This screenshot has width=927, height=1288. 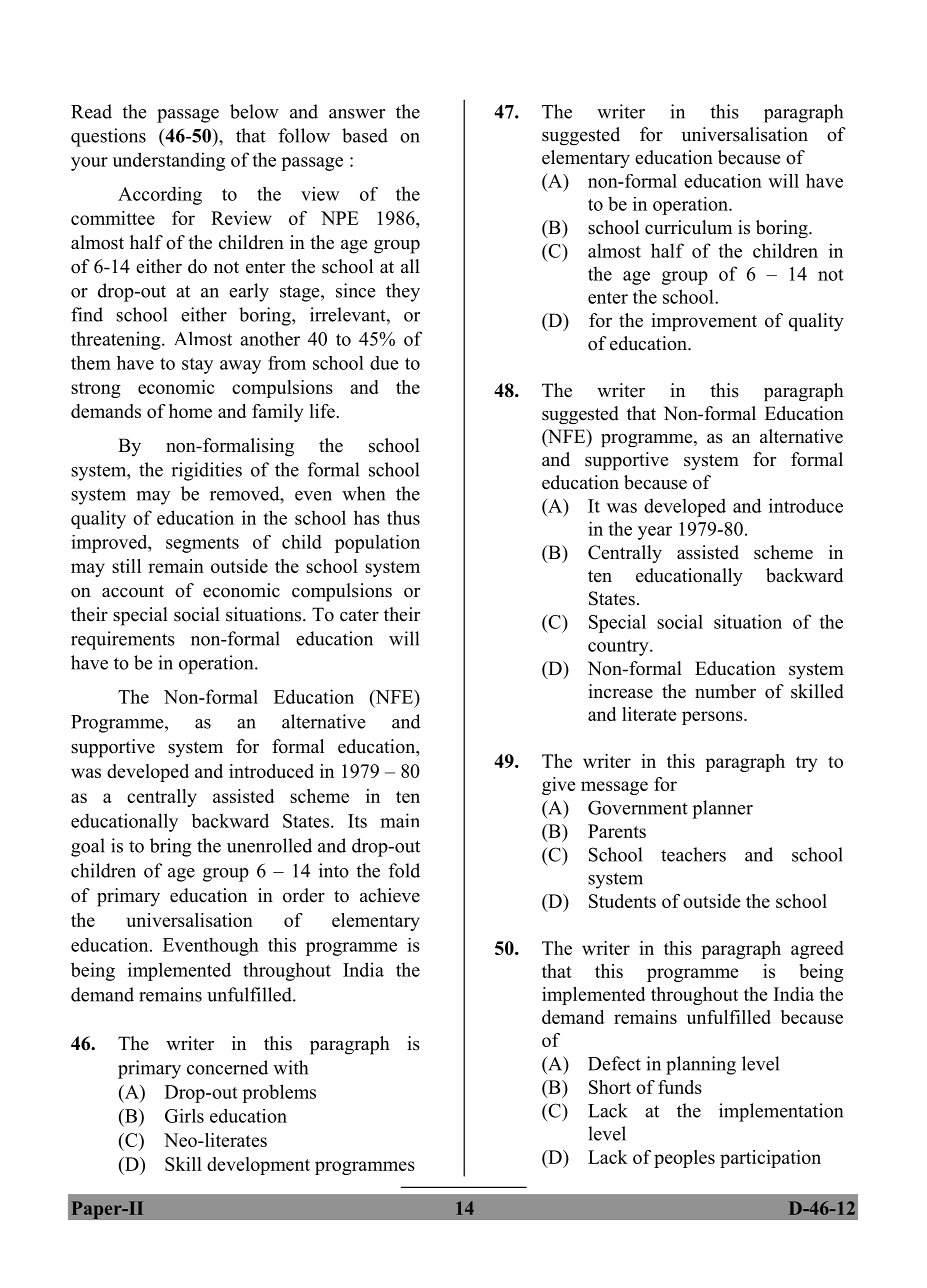 What do you see at coordinates (688, 227) in the screenshot?
I see `curriculum` at bounding box center [688, 227].
